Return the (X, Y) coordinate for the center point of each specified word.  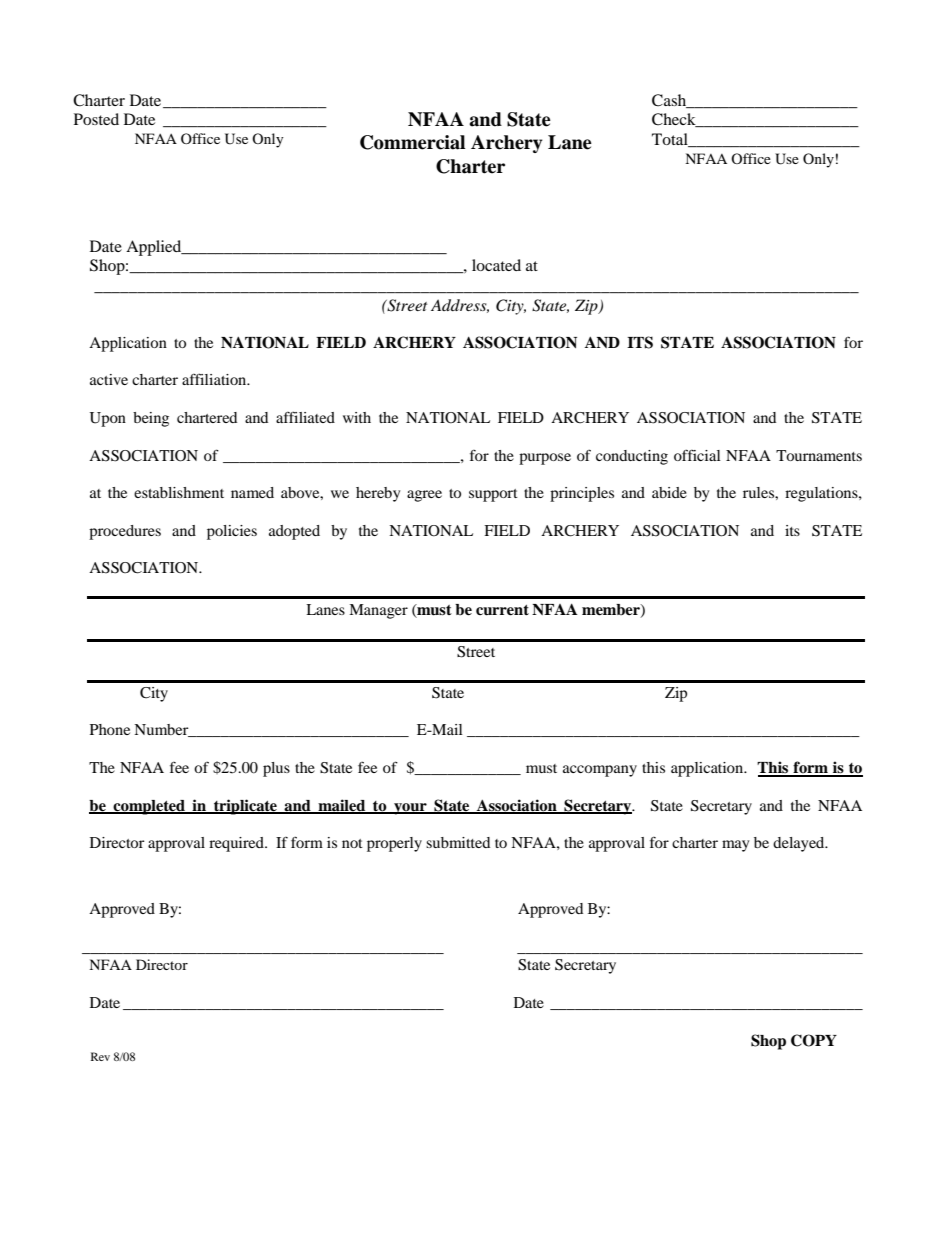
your (410, 809)
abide (669, 492)
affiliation (215, 379)
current (502, 610)
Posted (96, 119)
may (735, 846)
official (697, 455)
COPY (814, 1040)
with (357, 417)
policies (232, 532)
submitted (458, 842)
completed (149, 807)
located (496, 265)
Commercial (412, 142)
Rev (100, 1056)
